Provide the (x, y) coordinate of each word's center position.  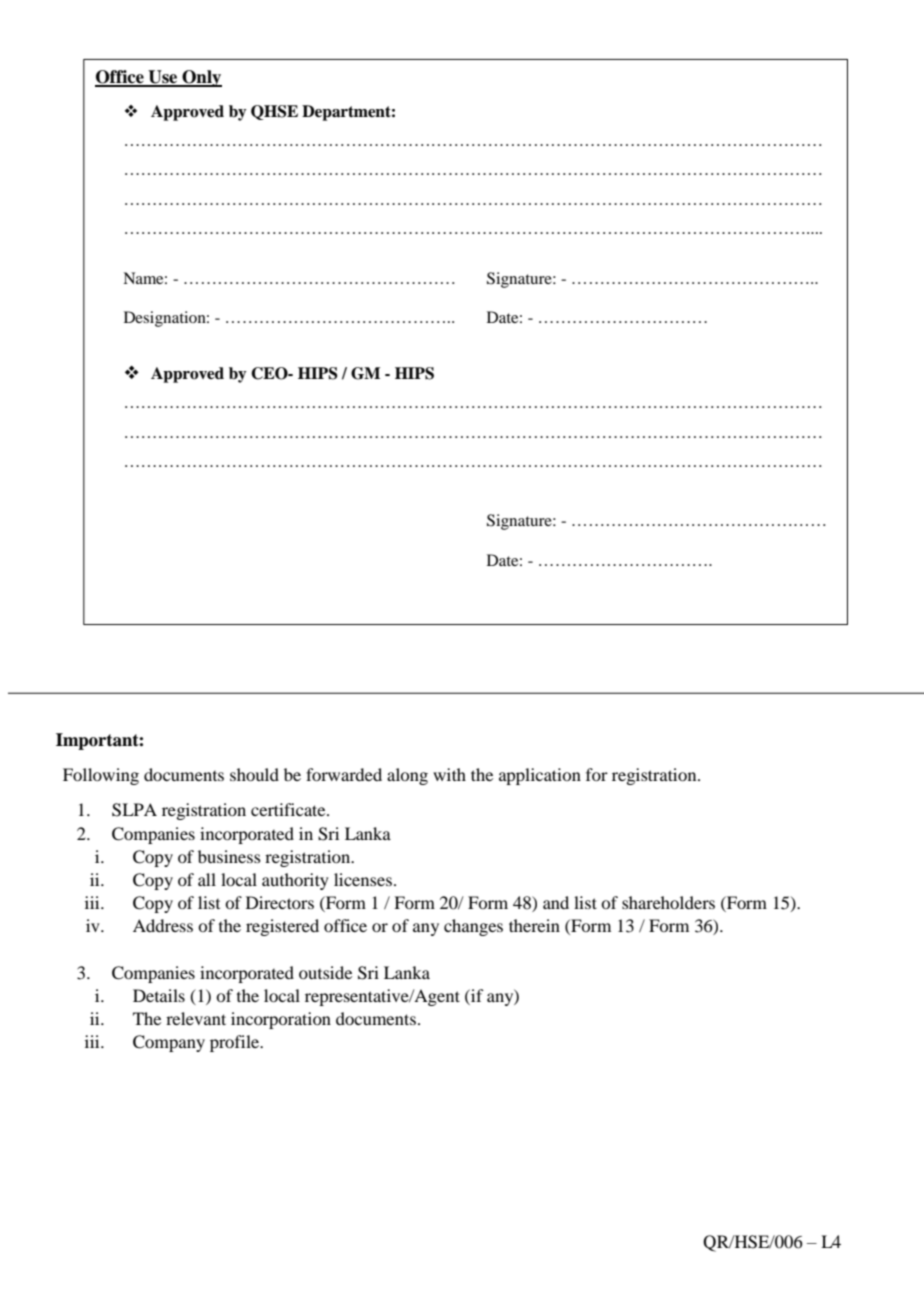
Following (101, 776)
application (540, 776)
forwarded (344, 774)
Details (159, 995)
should (254, 774)
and (556, 902)
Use (163, 78)
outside (325, 972)
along (407, 776)
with (449, 774)
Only (201, 78)
